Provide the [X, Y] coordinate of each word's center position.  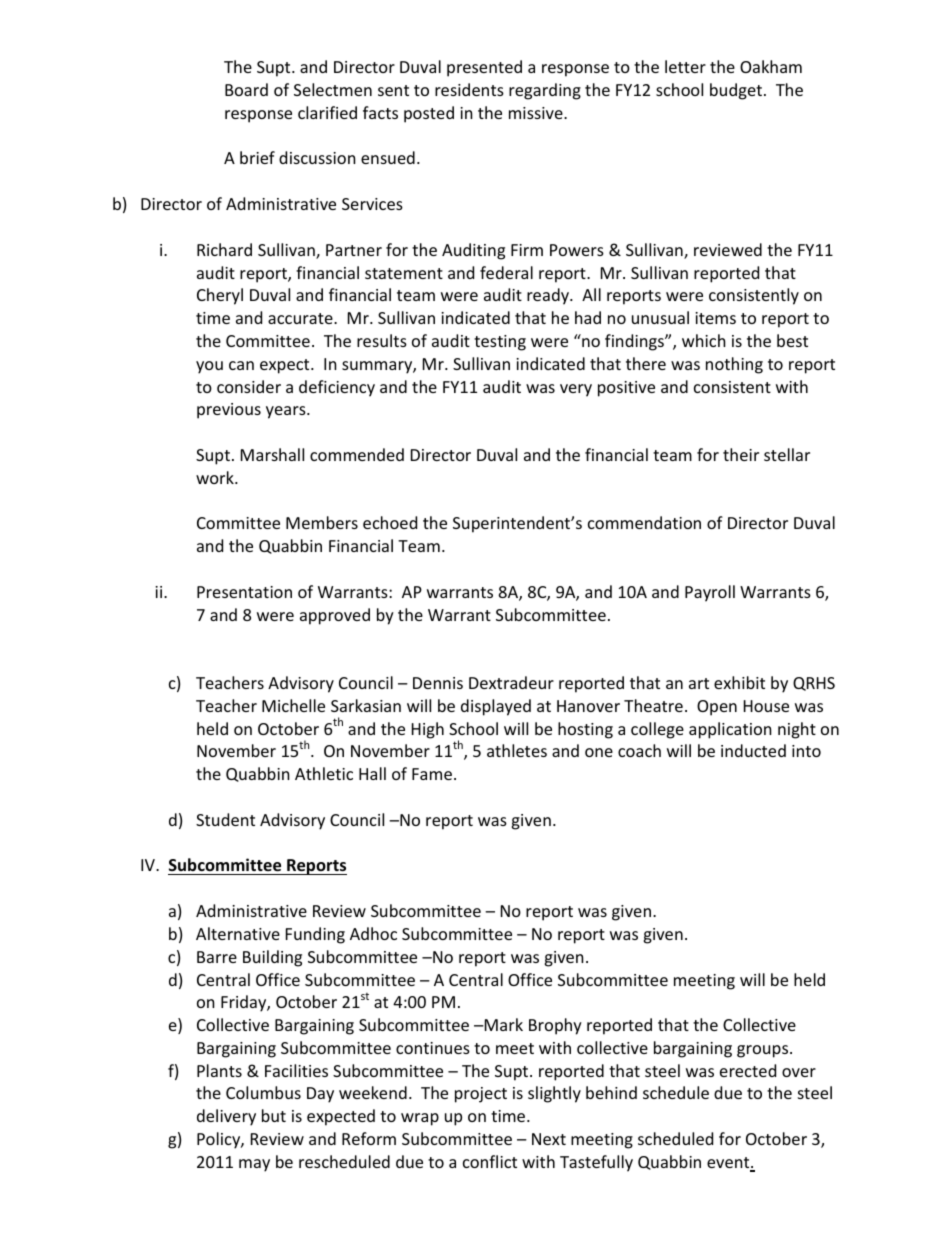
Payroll [710, 593]
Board [246, 89]
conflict [490, 1161]
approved [335, 616]
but [274, 1115]
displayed [496, 707]
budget [736, 91]
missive [537, 113]
